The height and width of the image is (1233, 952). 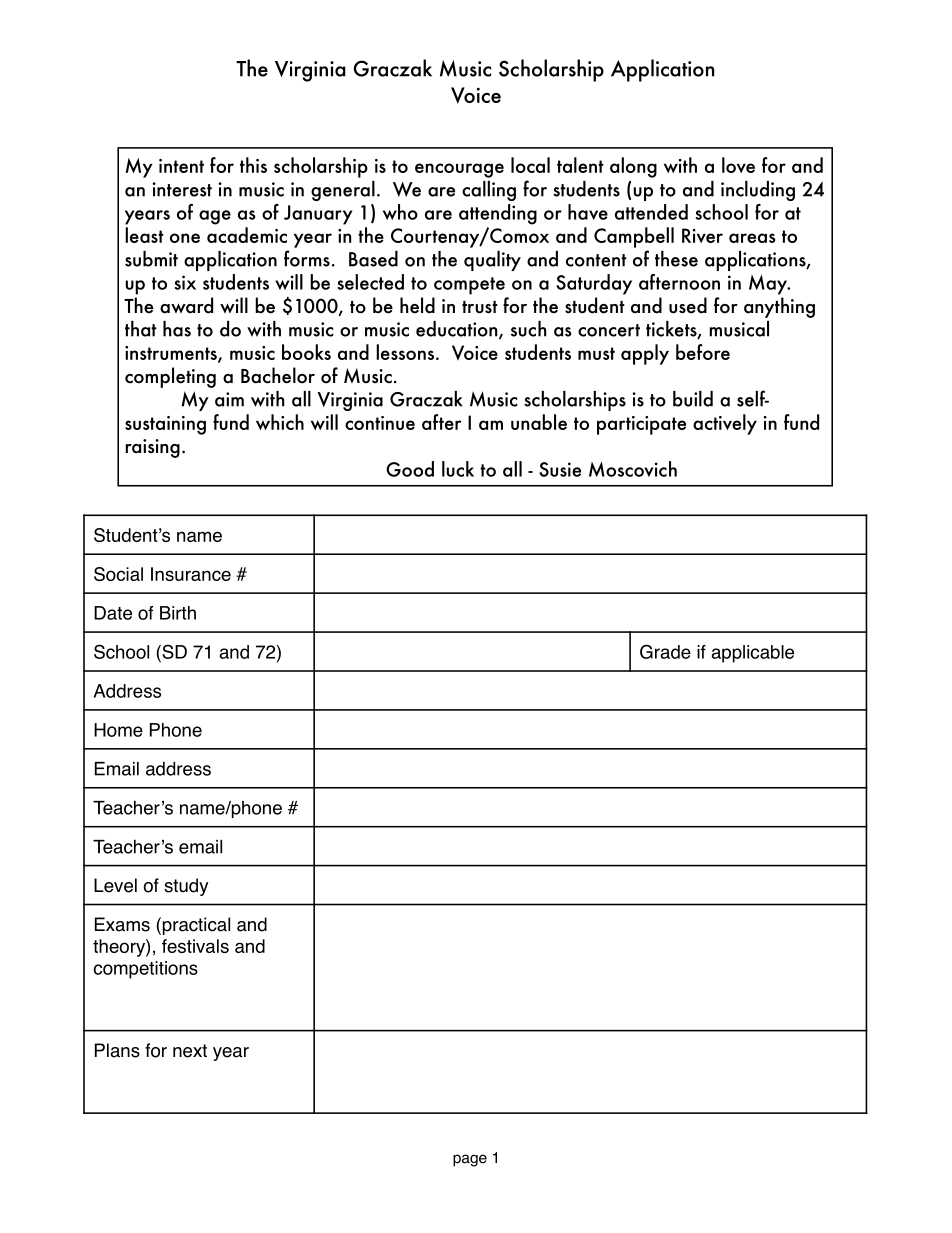 What do you see at coordinates (178, 613) in the image?
I see `Birth` at bounding box center [178, 613].
